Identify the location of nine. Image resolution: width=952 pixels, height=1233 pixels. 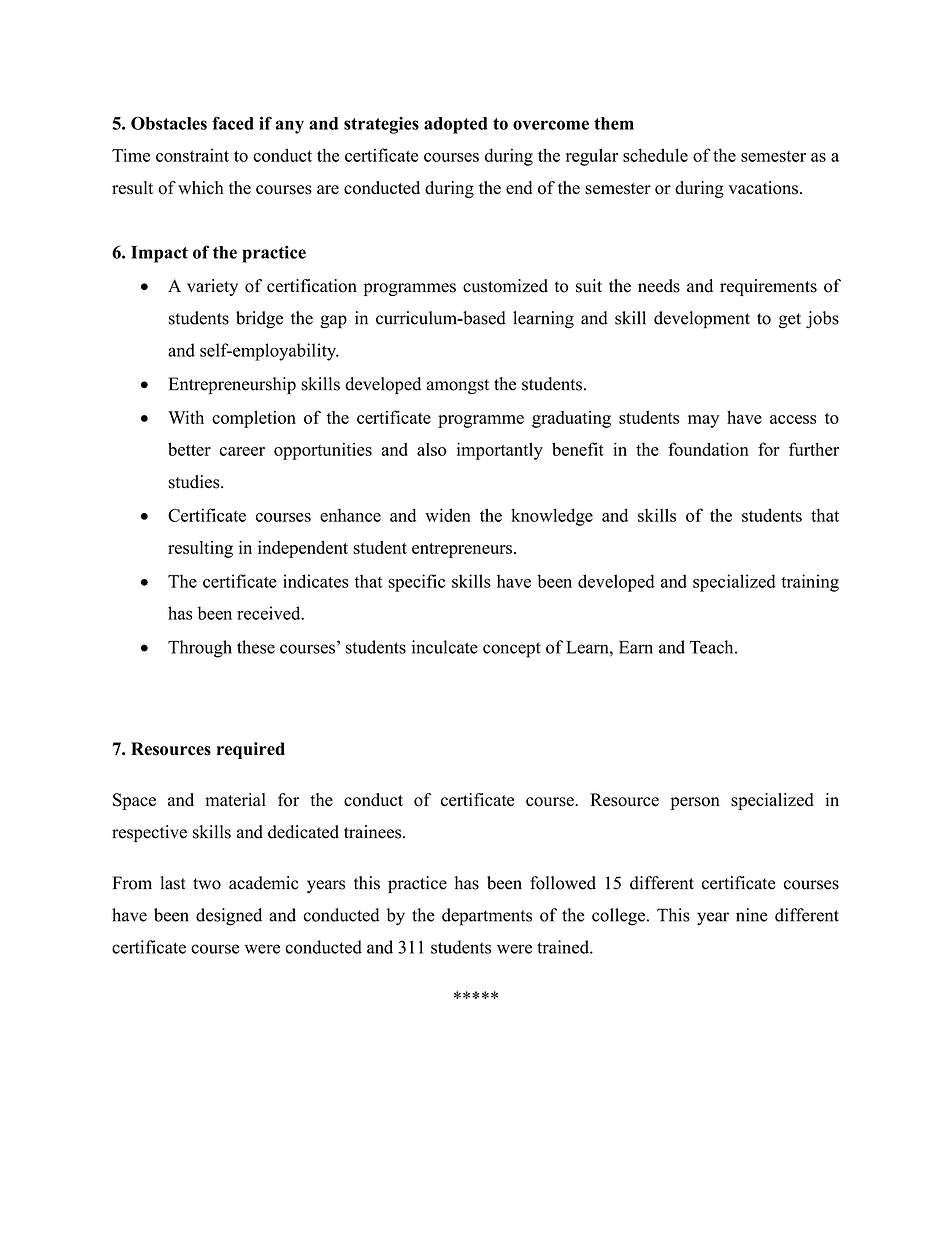
(752, 915).
